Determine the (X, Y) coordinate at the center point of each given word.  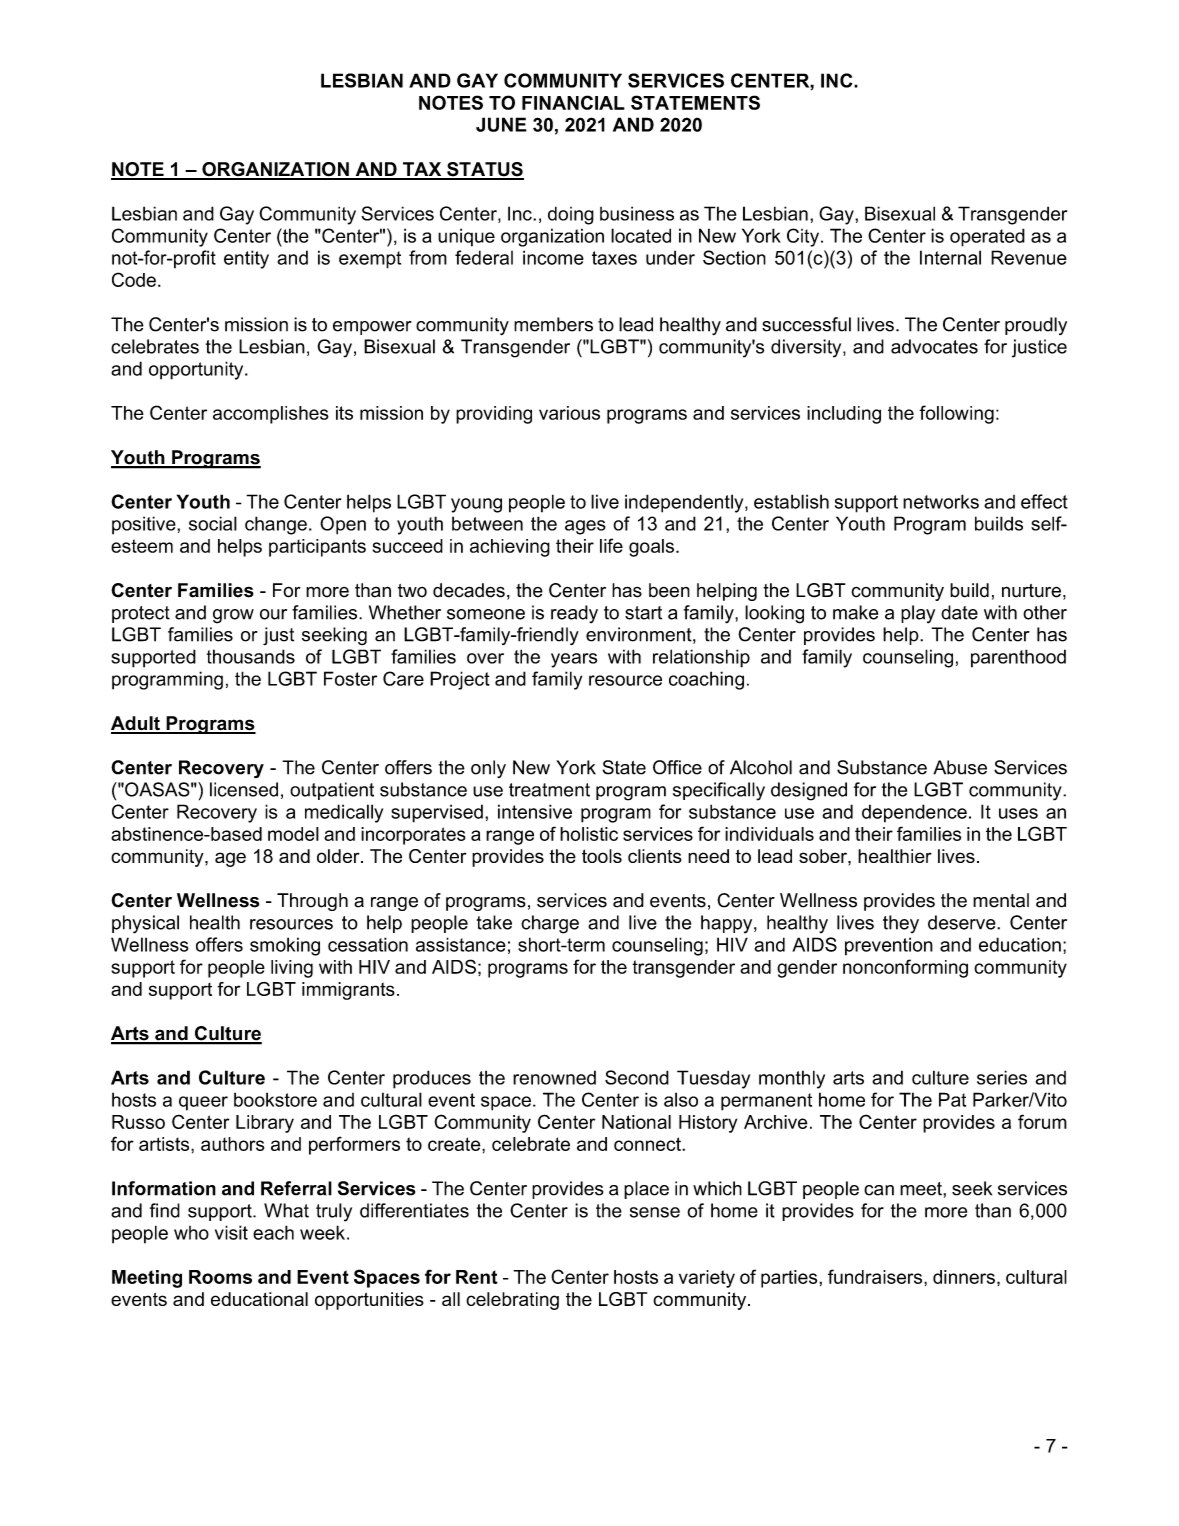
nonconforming (905, 968)
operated (987, 237)
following (956, 414)
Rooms (220, 1277)
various (569, 413)
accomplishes (271, 415)
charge (550, 924)
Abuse (960, 767)
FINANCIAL (573, 102)
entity (246, 259)
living (292, 969)
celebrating (512, 1301)
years (574, 660)
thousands (251, 656)
